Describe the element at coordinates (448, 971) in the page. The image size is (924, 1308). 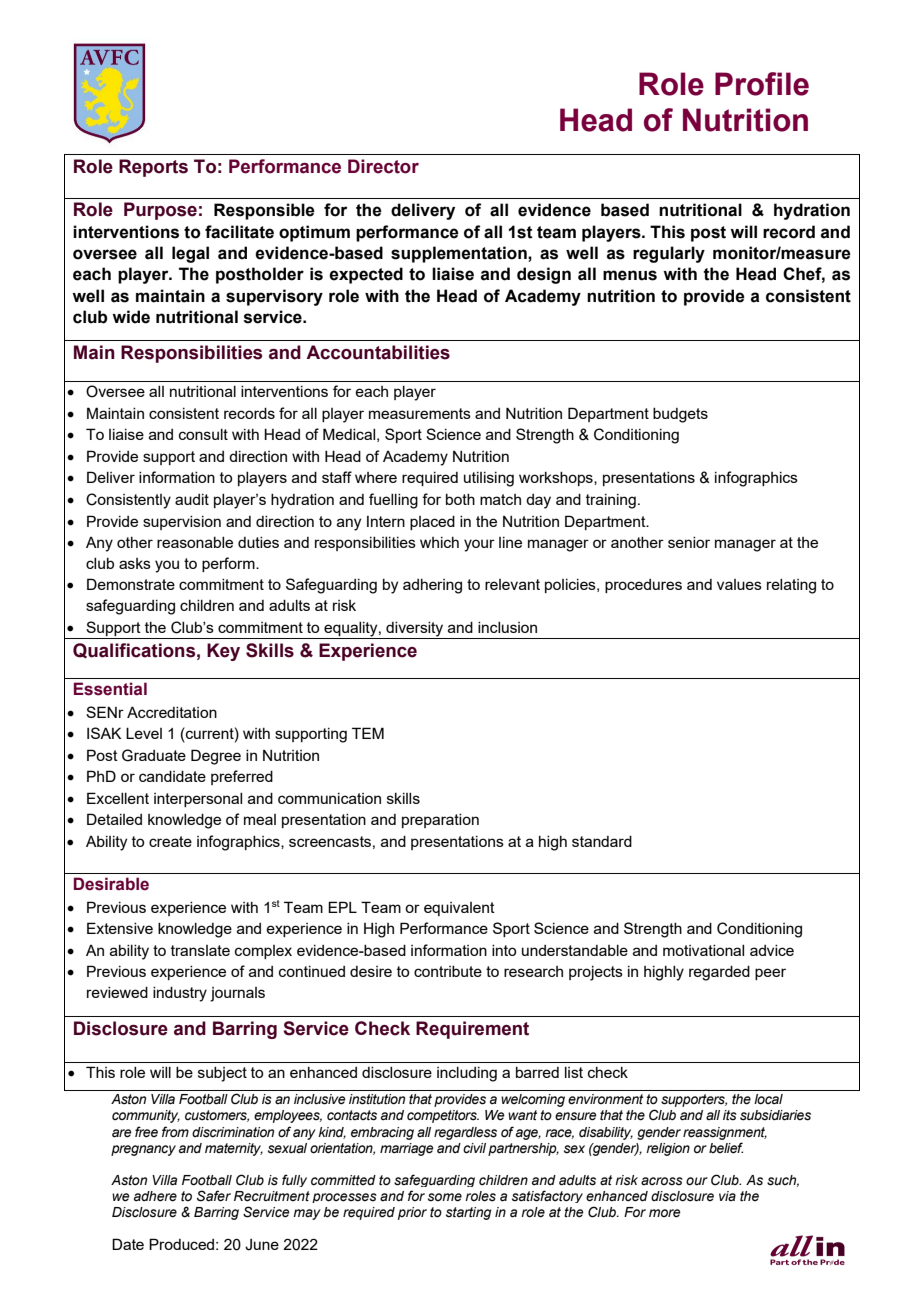
I see `contribute` at that location.
